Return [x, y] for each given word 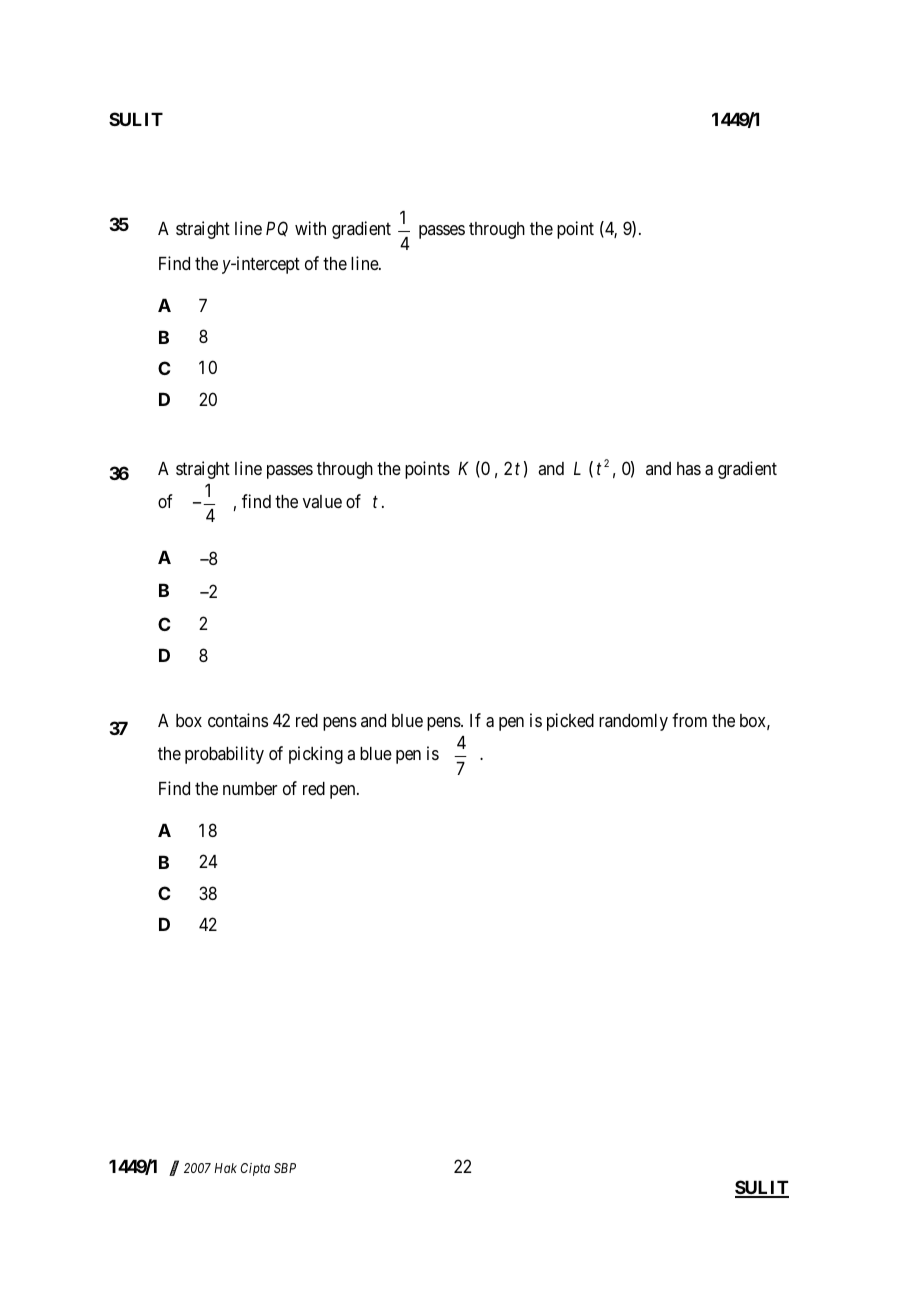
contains [238, 720]
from [689, 720]
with [310, 228]
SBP [285, 1168]
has [689, 468]
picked [570, 722]
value [322, 501]
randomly [633, 722]
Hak [225, 1168]
